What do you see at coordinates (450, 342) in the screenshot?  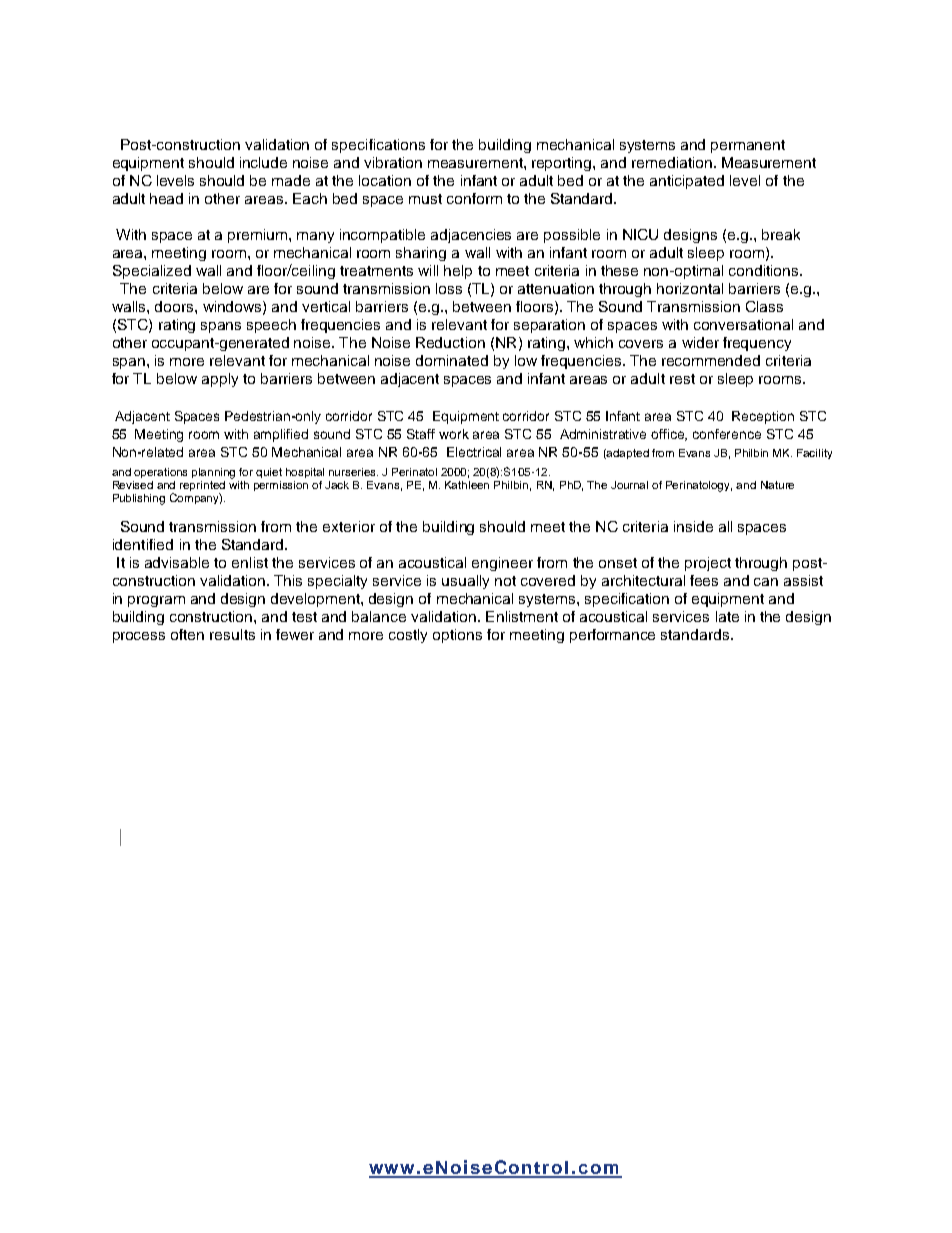 I see `Reduction` at bounding box center [450, 342].
